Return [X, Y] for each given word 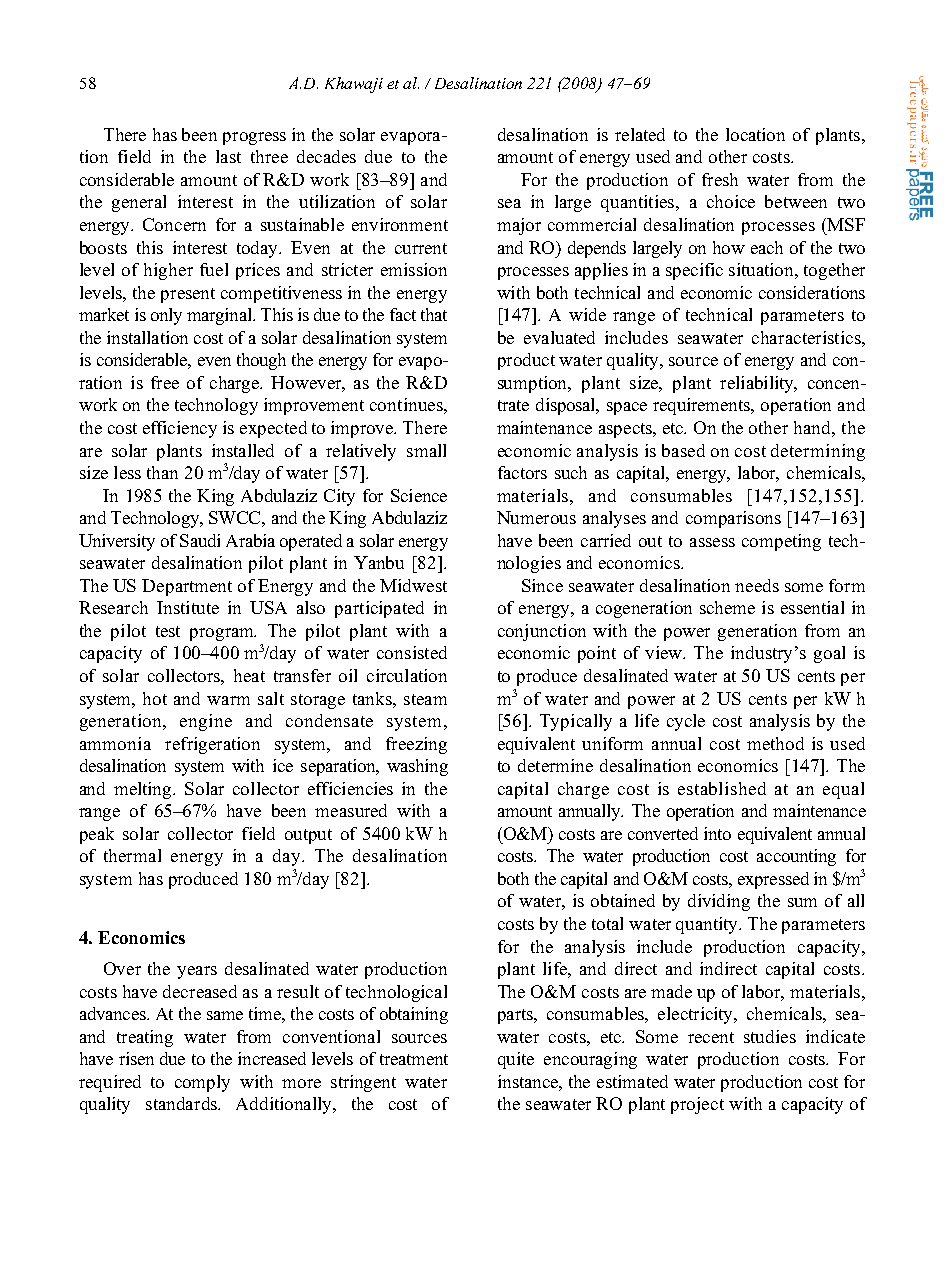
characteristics [807, 337]
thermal [132, 855]
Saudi [200, 540]
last [228, 156]
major [519, 226]
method [775, 743]
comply [202, 1083]
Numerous [536, 517]
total [607, 923]
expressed [773, 880]
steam [425, 699]
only [166, 316]
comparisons [733, 519]
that [434, 314]
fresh [720, 179]
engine [206, 722]
